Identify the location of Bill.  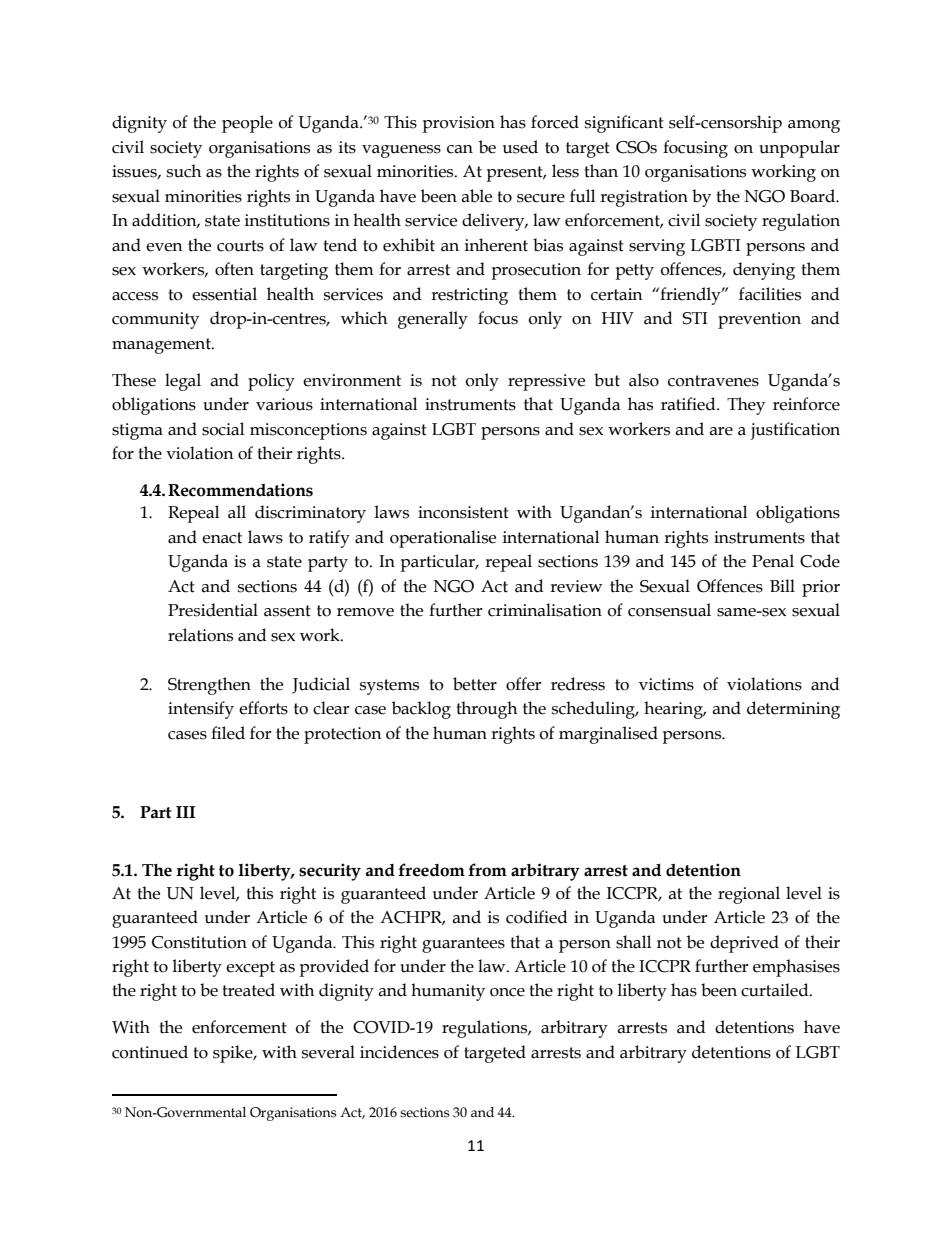
(782, 585).
